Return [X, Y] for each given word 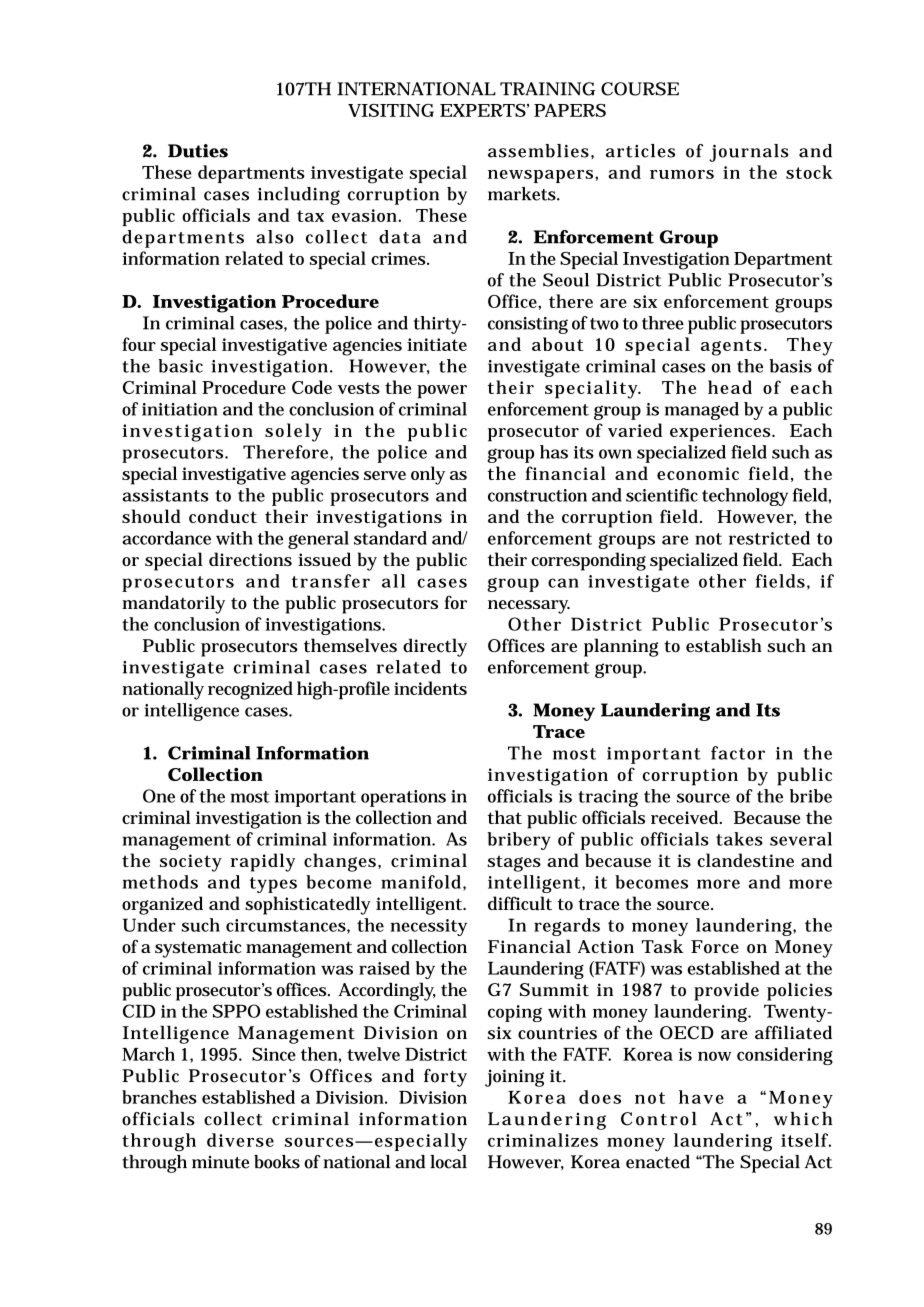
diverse [240, 1140]
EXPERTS [483, 110]
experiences [721, 433]
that [505, 817]
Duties [198, 151]
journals [749, 153]
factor [738, 753]
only [428, 475]
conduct [223, 516]
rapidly [263, 862]
